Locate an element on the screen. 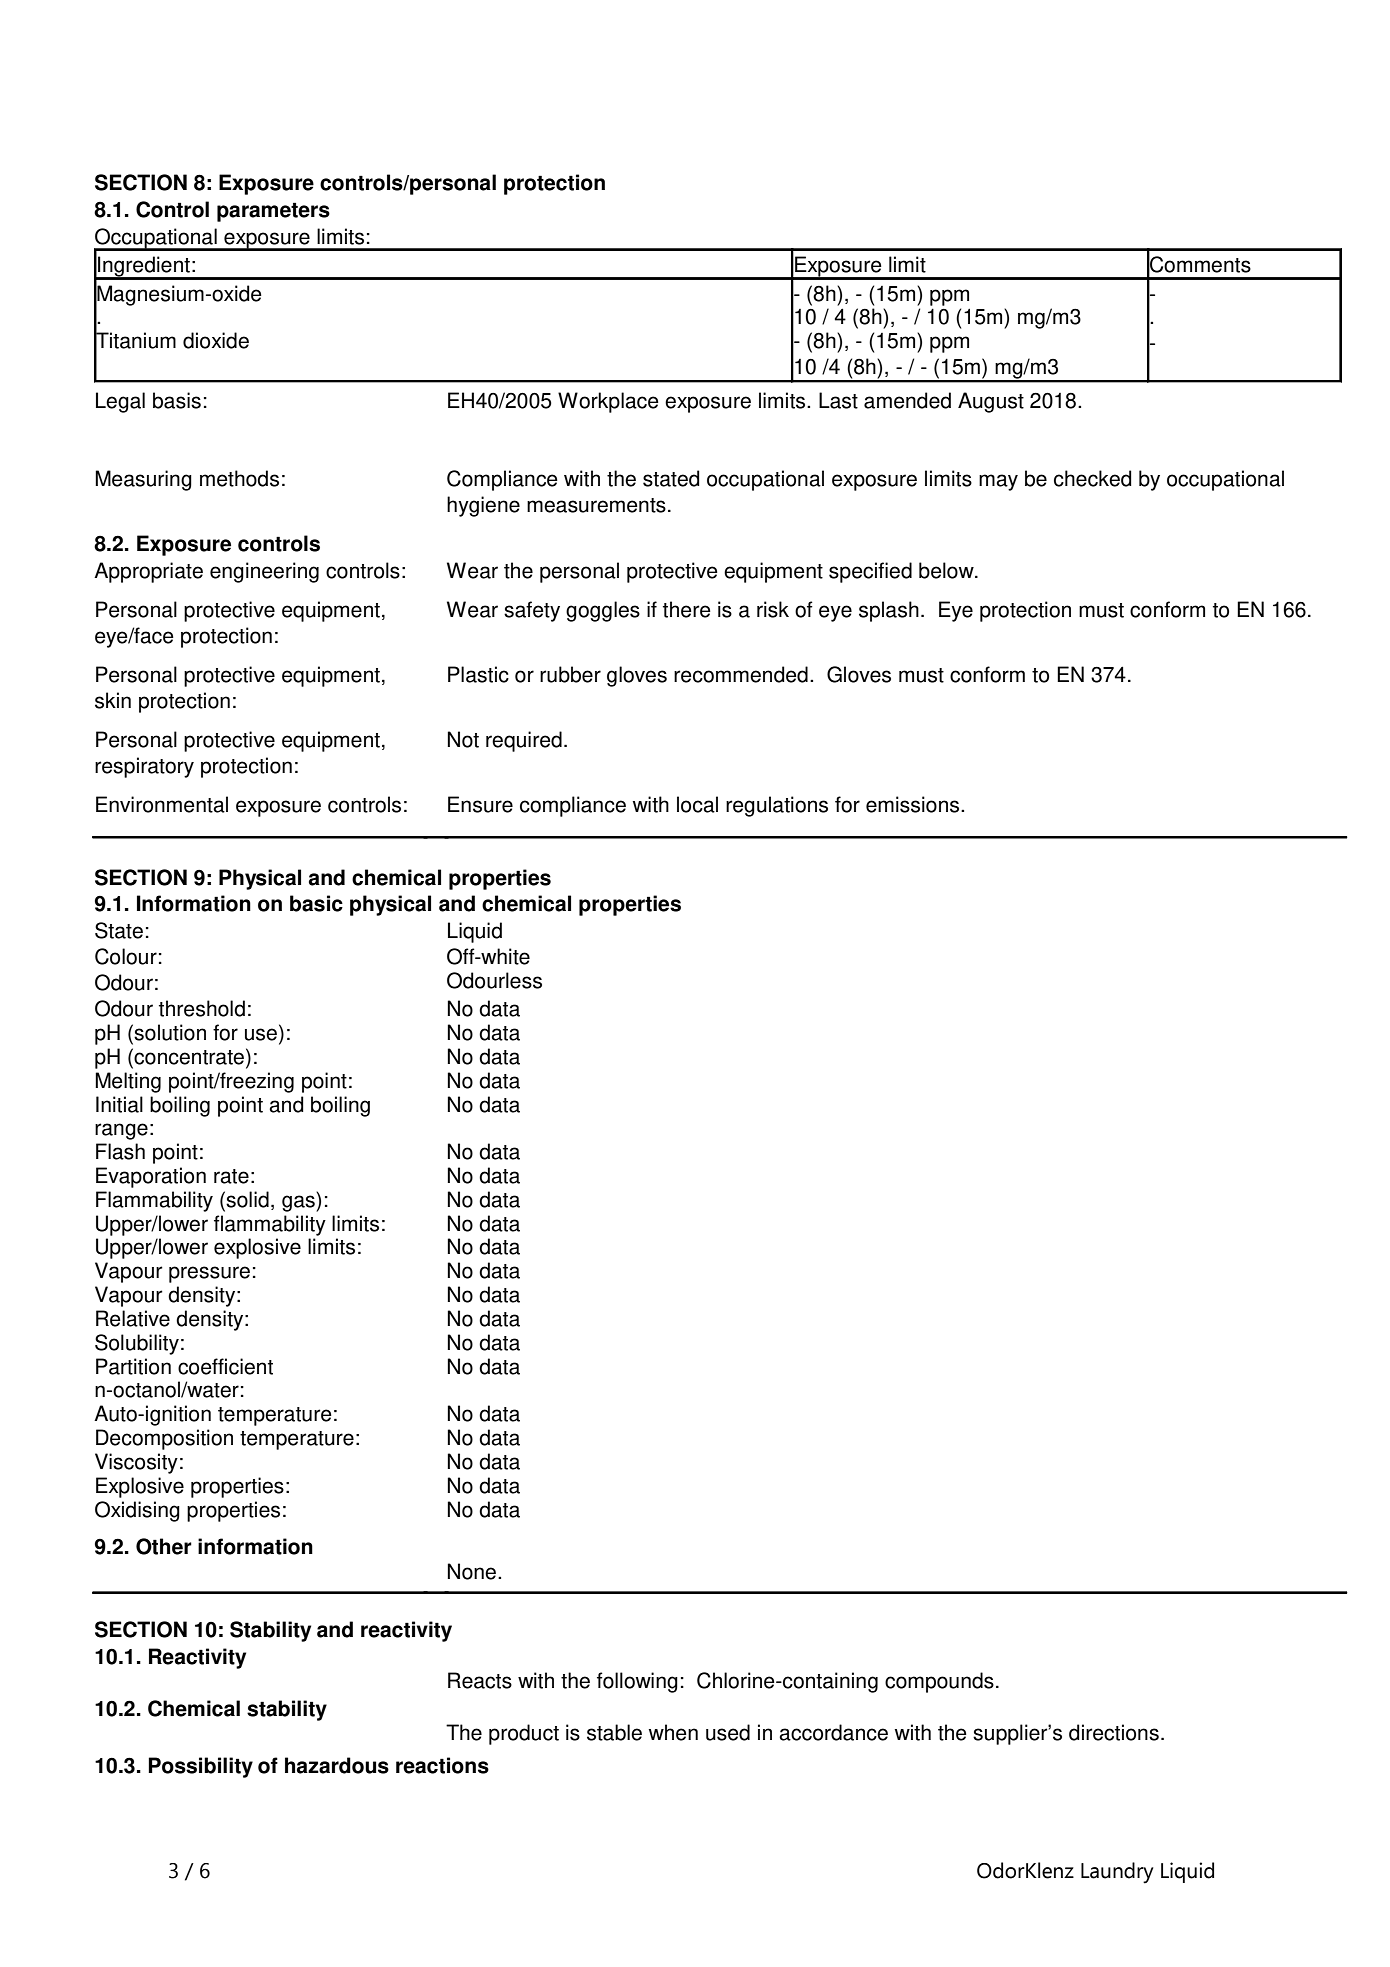 This screenshot has height=1967, width=1390. Laundry is located at coordinates (1117, 1873).
